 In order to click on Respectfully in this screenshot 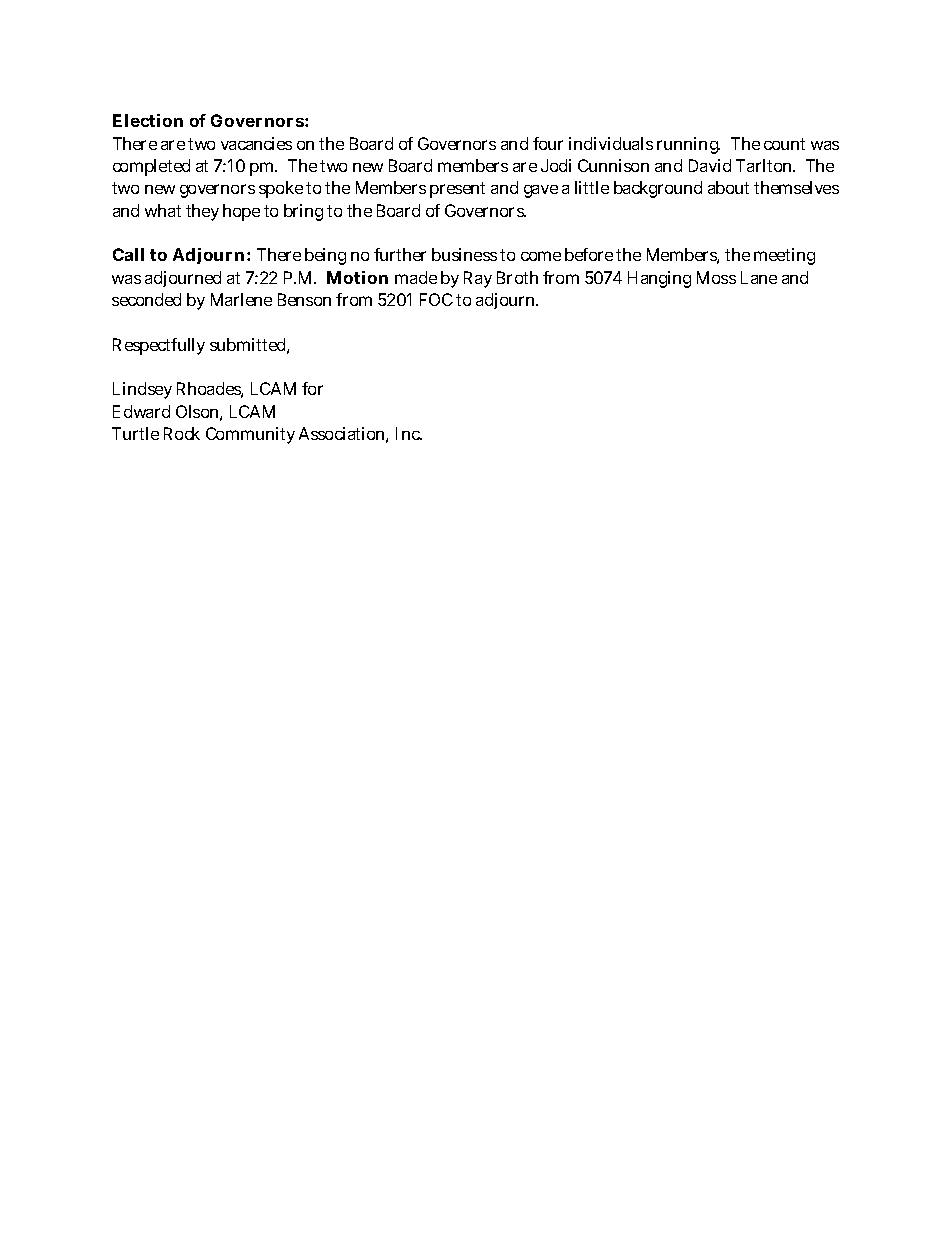, I will do `click(159, 346)`.
